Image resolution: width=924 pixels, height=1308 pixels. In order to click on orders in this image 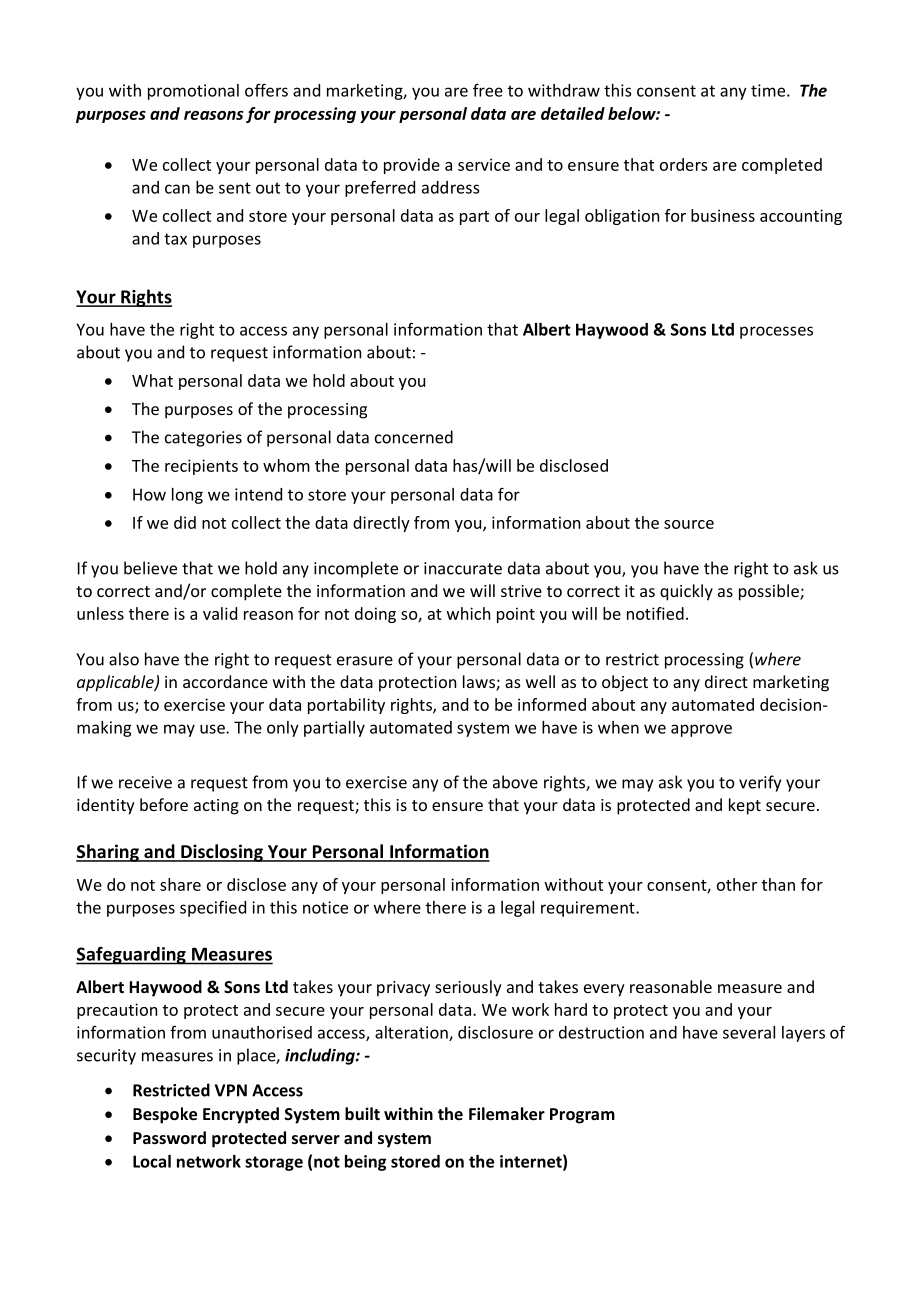, I will do `click(684, 164)`.
